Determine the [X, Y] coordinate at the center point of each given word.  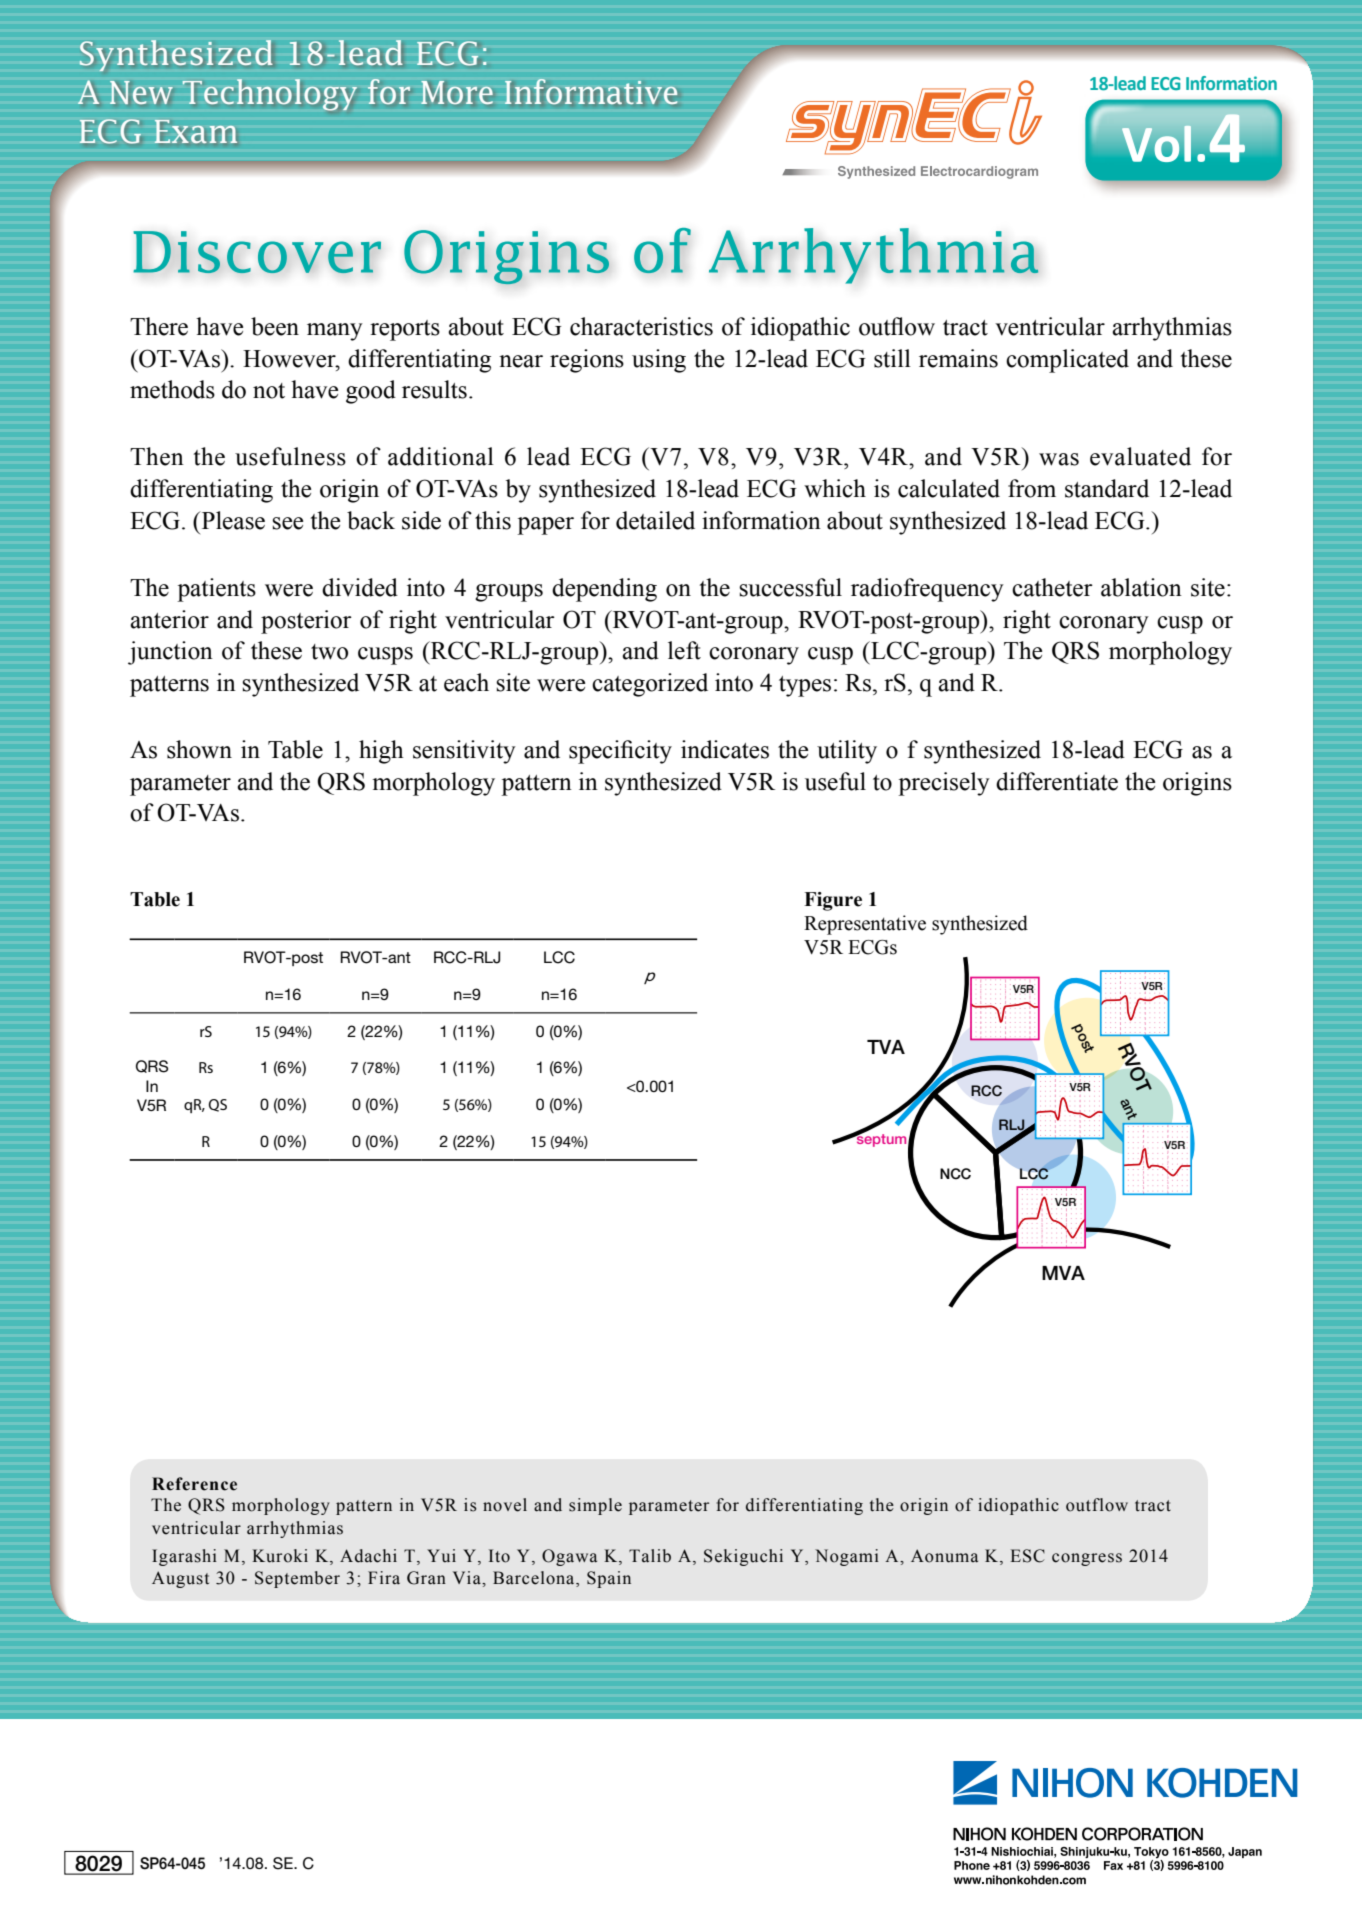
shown [199, 749]
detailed [655, 520]
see [287, 523]
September [297, 1579]
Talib [650, 1556]
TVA [886, 1047]
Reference [194, 1484]
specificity [620, 752]
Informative [591, 91]
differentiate [1057, 781]
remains [958, 358]
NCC [955, 1174]
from [1032, 488]
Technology [270, 95]
